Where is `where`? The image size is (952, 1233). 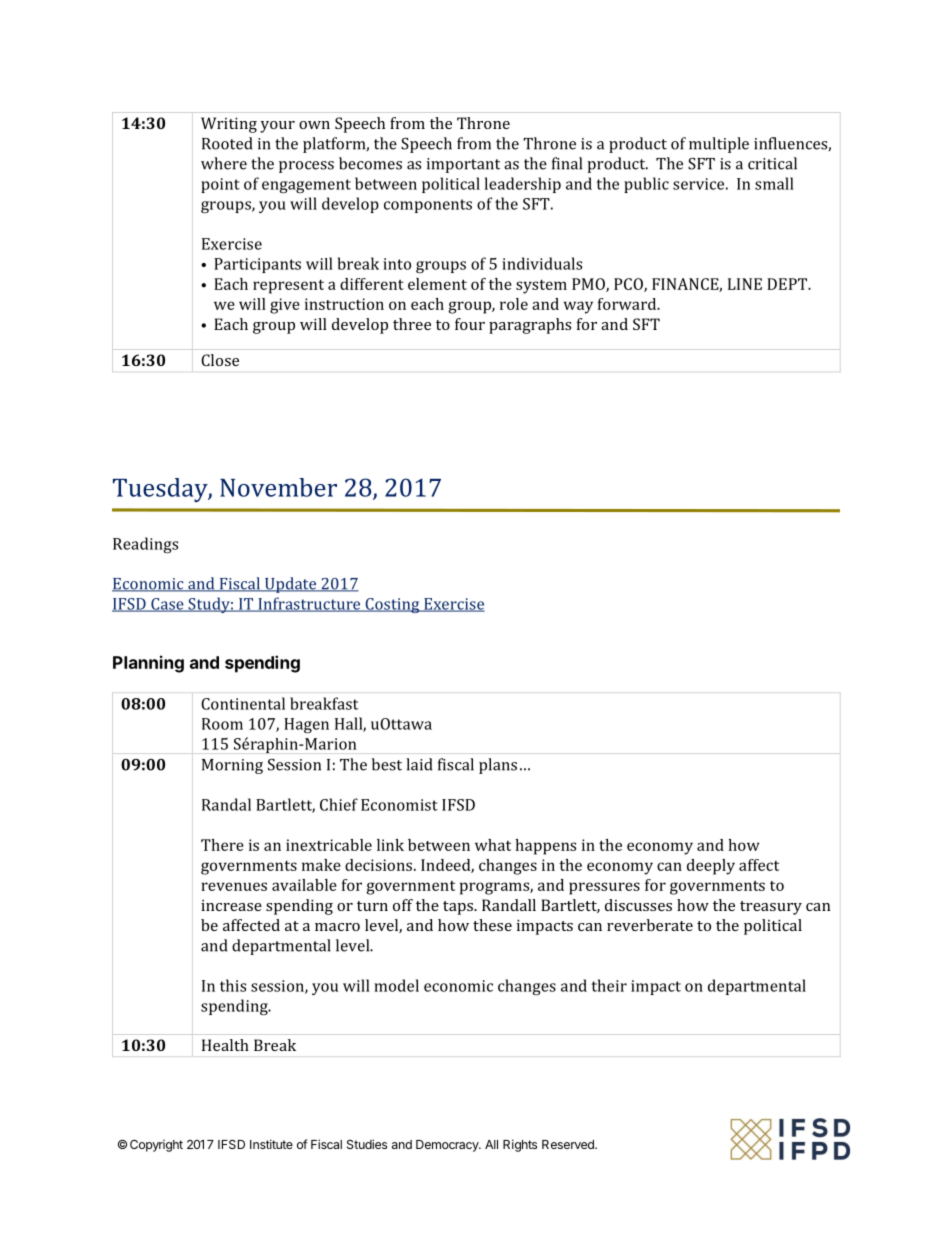 where is located at coordinates (224, 163).
